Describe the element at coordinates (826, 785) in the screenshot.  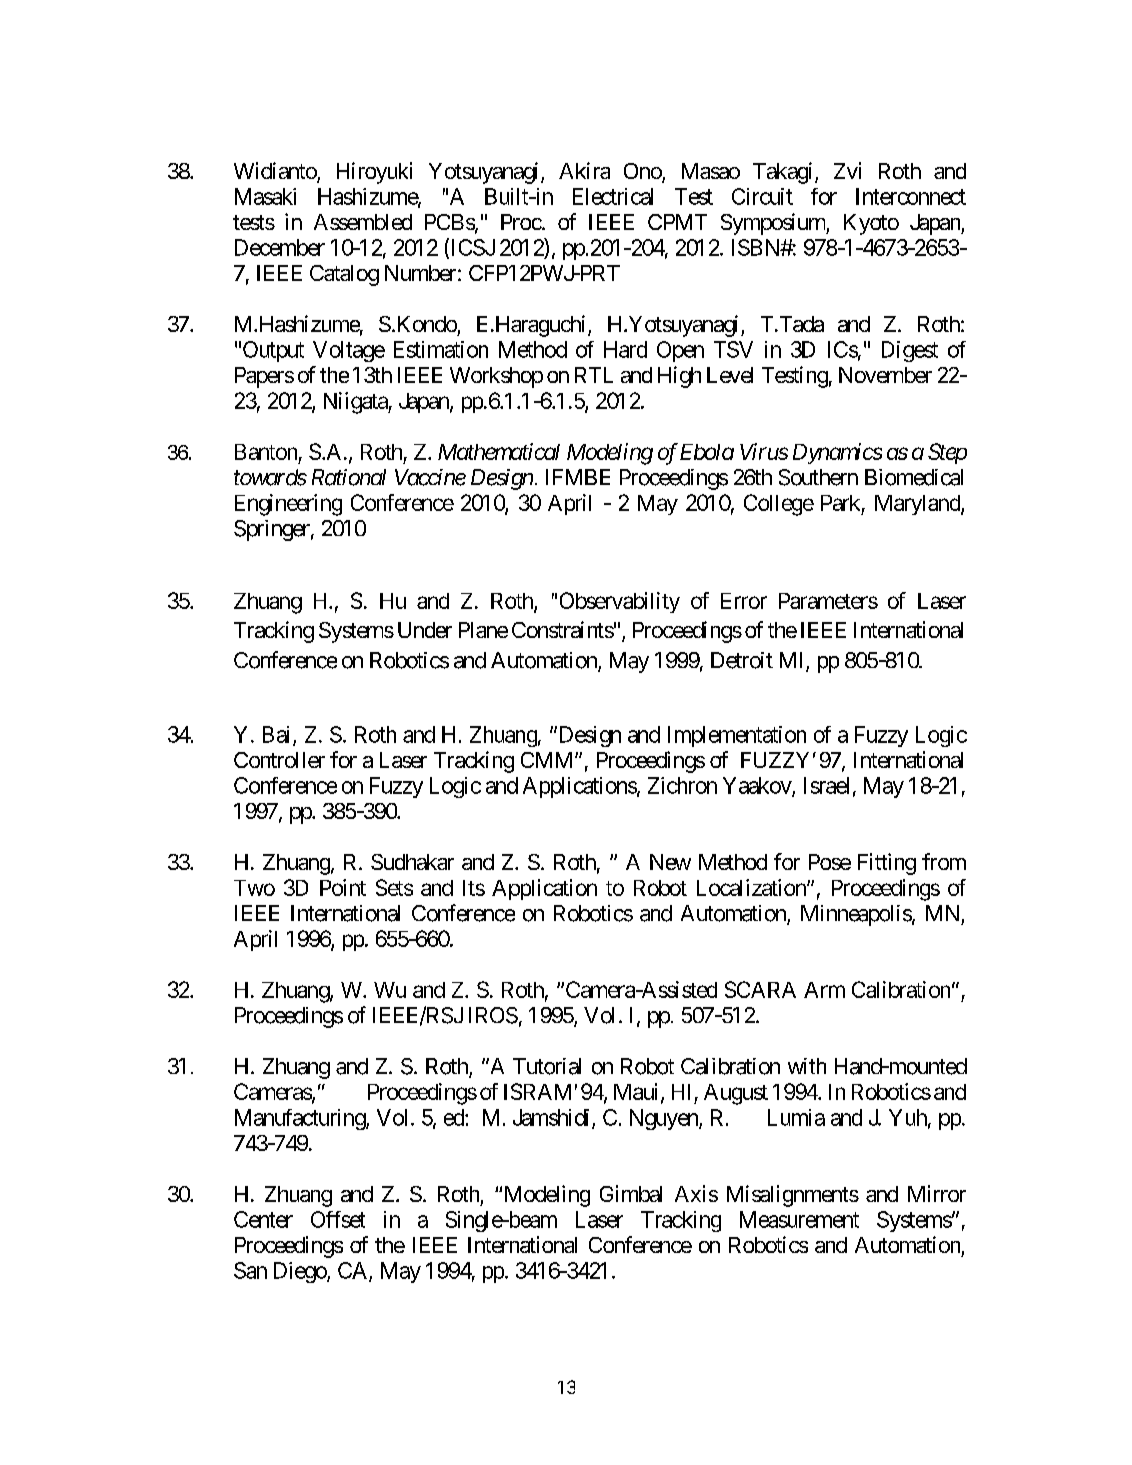
I see `Israel` at that location.
